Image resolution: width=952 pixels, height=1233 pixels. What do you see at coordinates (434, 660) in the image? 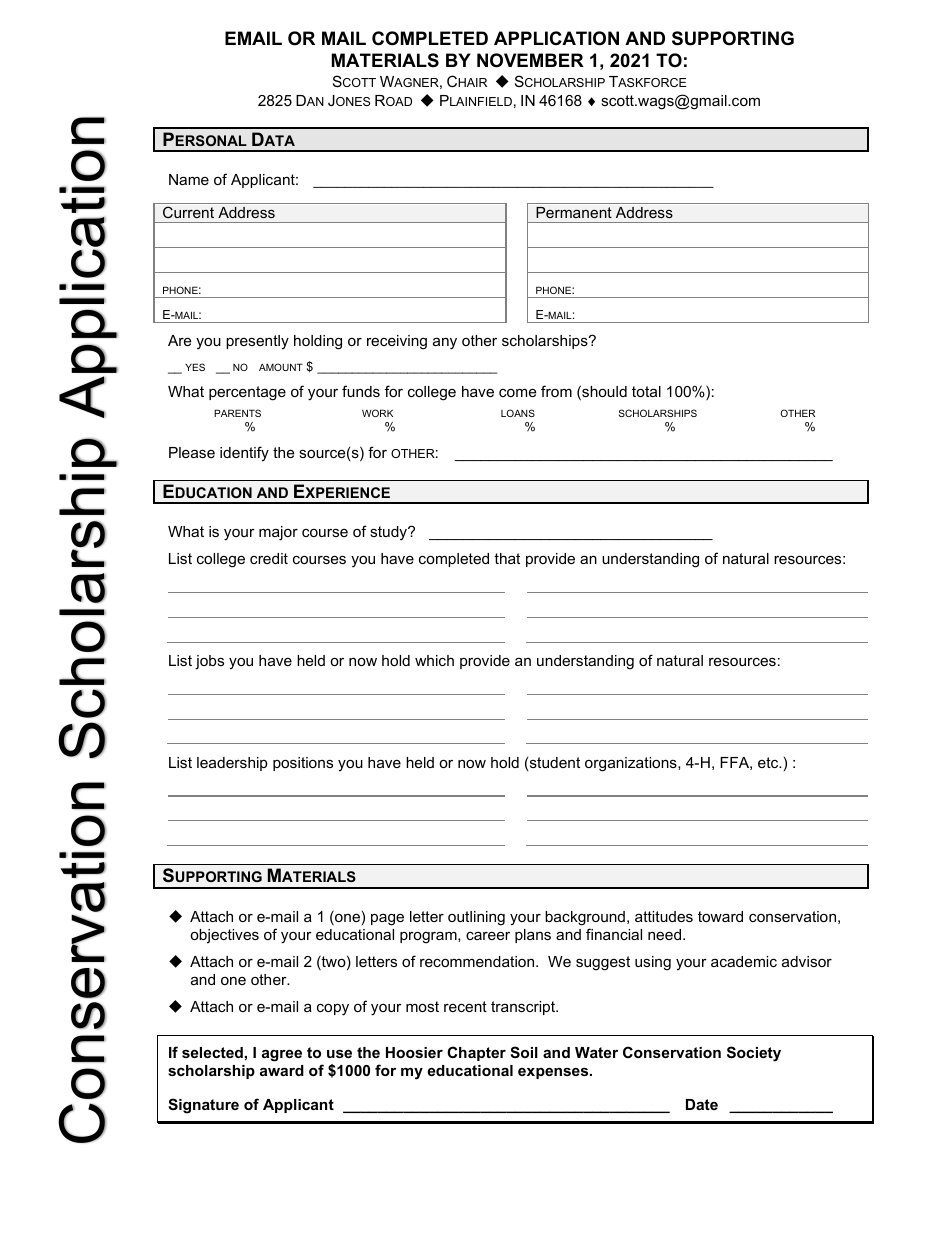
I see `which` at bounding box center [434, 660].
